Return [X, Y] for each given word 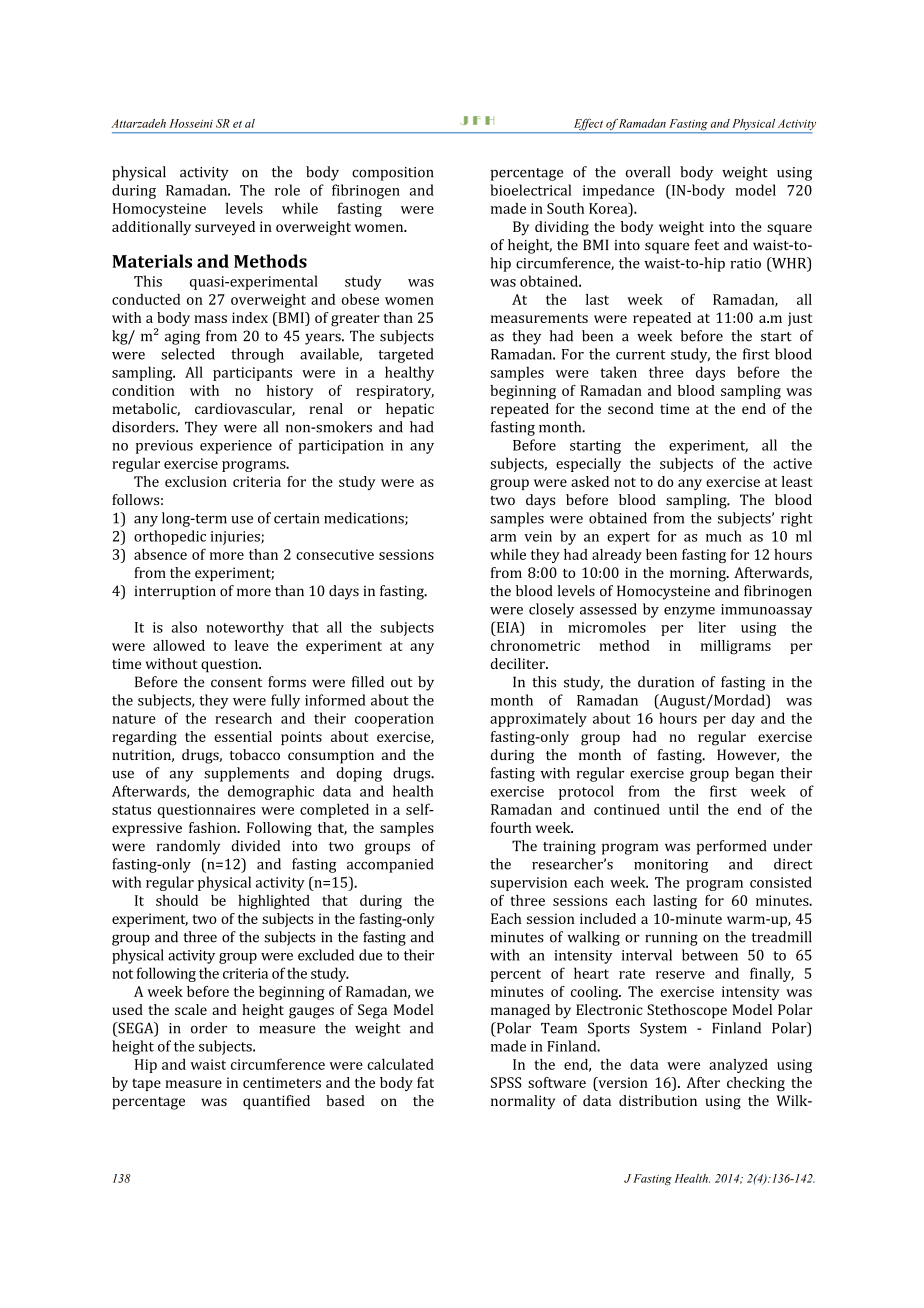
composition [393, 174]
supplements [246, 774]
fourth [511, 827]
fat [425, 1082]
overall [648, 172]
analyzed [738, 1066]
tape [146, 1085]
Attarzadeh [138, 123]
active [792, 463]
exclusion [196, 481]
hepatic [410, 410]
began [754, 774]
